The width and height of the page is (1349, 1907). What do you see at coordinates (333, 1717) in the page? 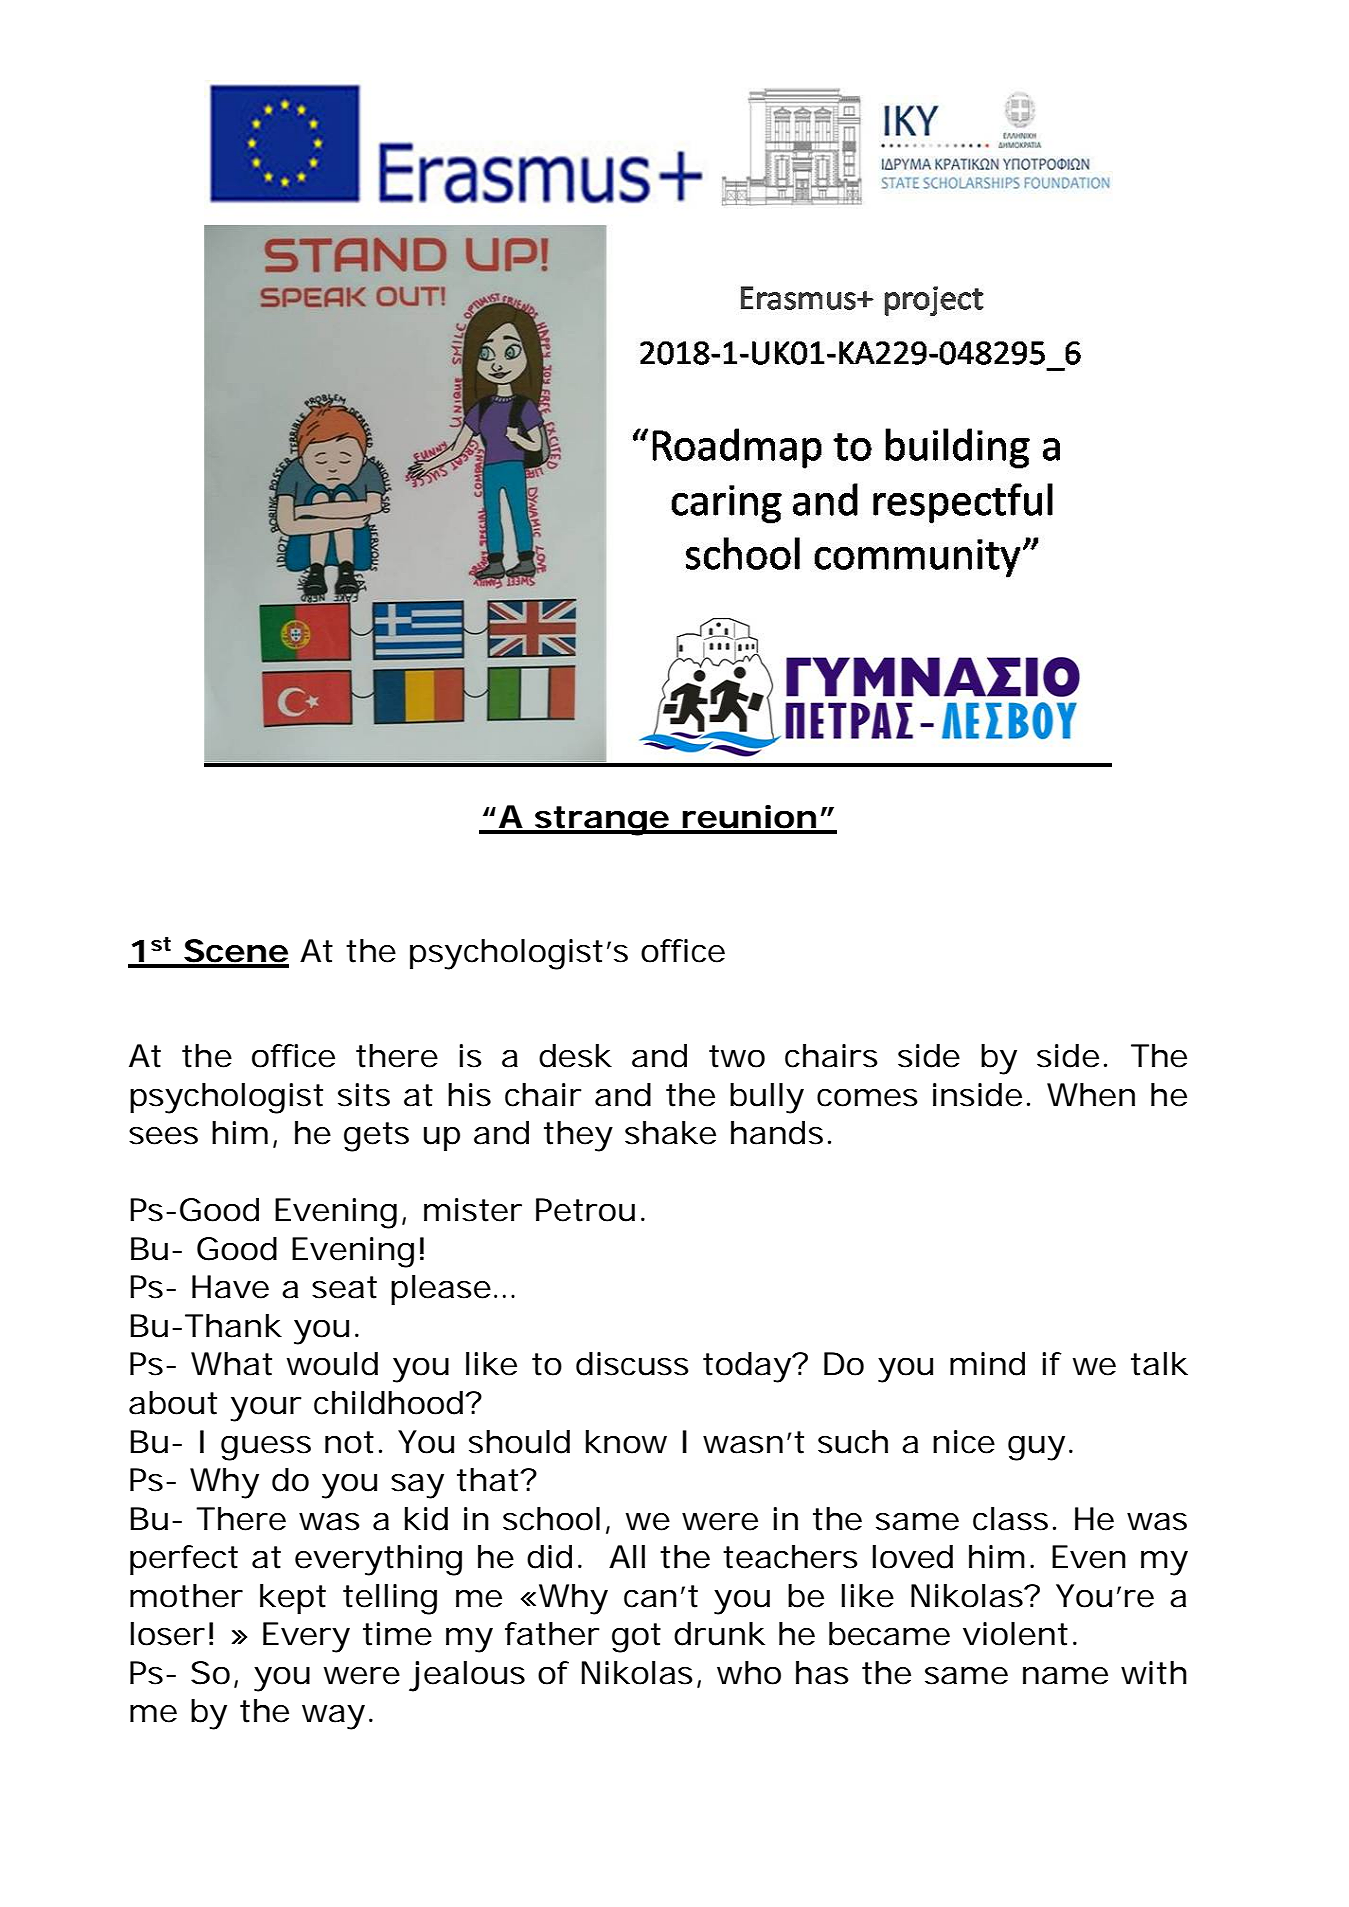
I see `way` at bounding box center [333, 1717].
